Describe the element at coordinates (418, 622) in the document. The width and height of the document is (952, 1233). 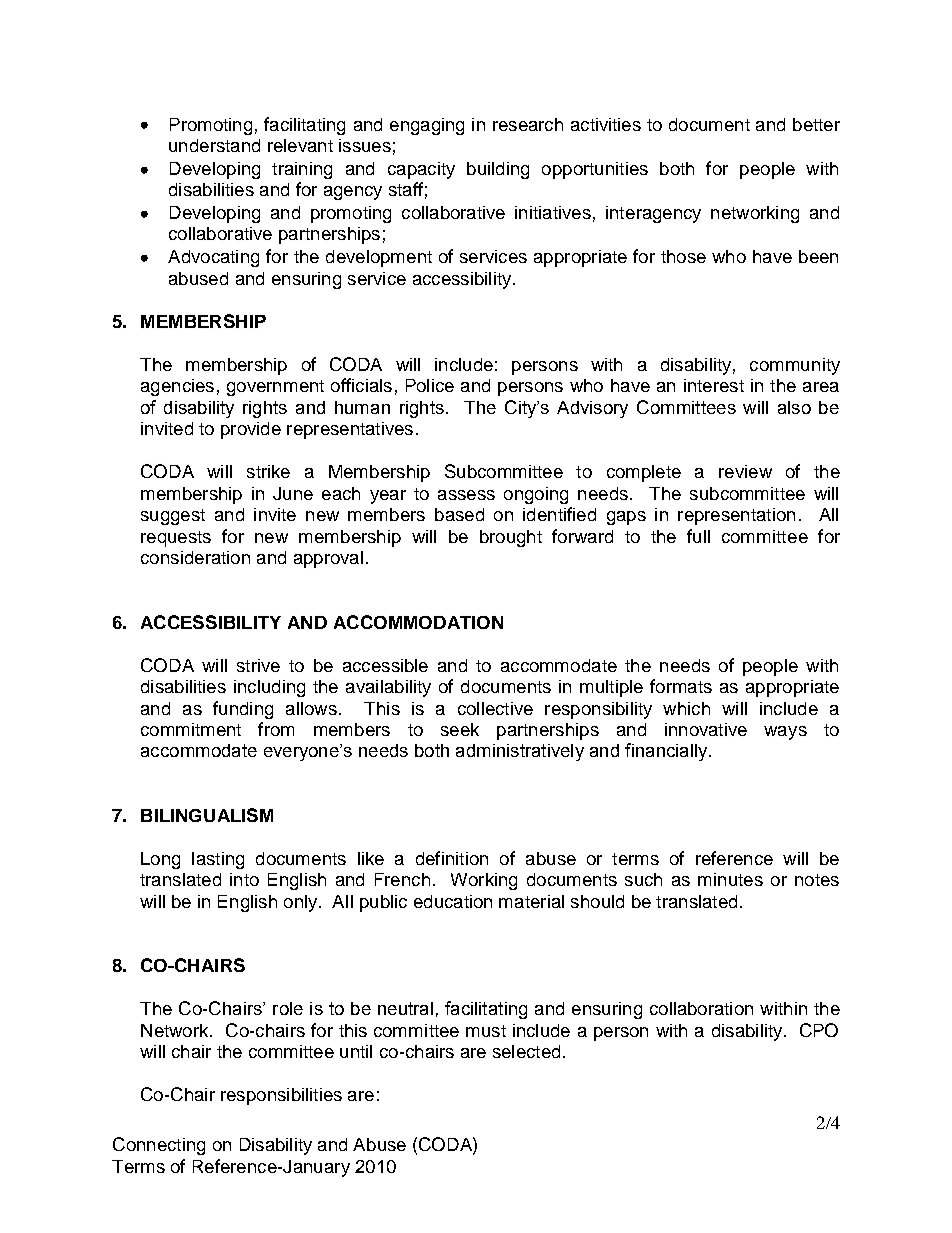
I see `ACCOMMODATION` at that location.
